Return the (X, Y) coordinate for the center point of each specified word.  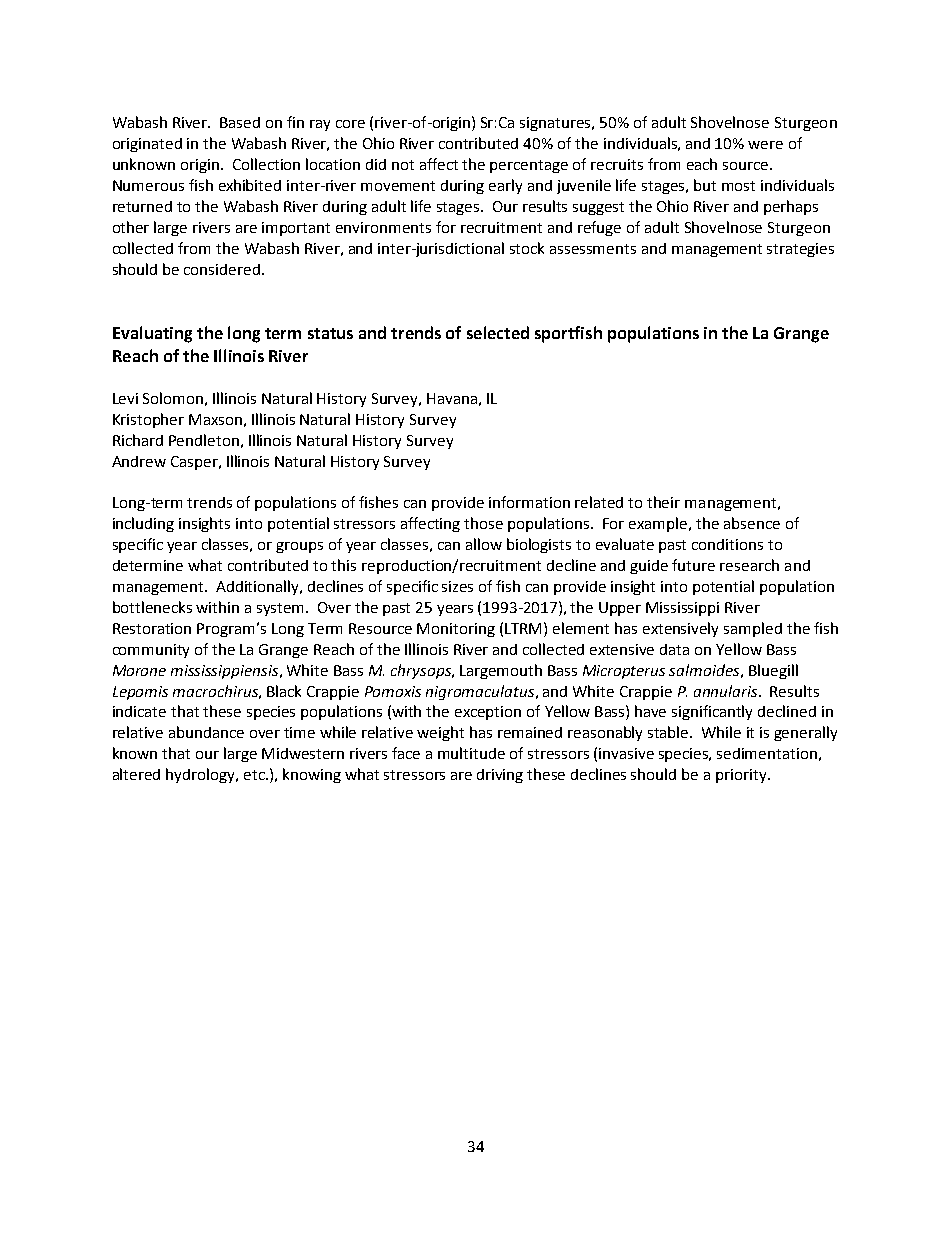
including (143, 524)
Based (240, 122)
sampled (753, 629)
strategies (800, 250)
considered (222, 269)
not (403, 165)
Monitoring (456, 630)
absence (752, 523)
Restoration (152, 628)
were (765, 145)
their (663, 502)
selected (498, 332)
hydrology (201, 775)
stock (527, 248)
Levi (125, 398)
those (483, 523)
